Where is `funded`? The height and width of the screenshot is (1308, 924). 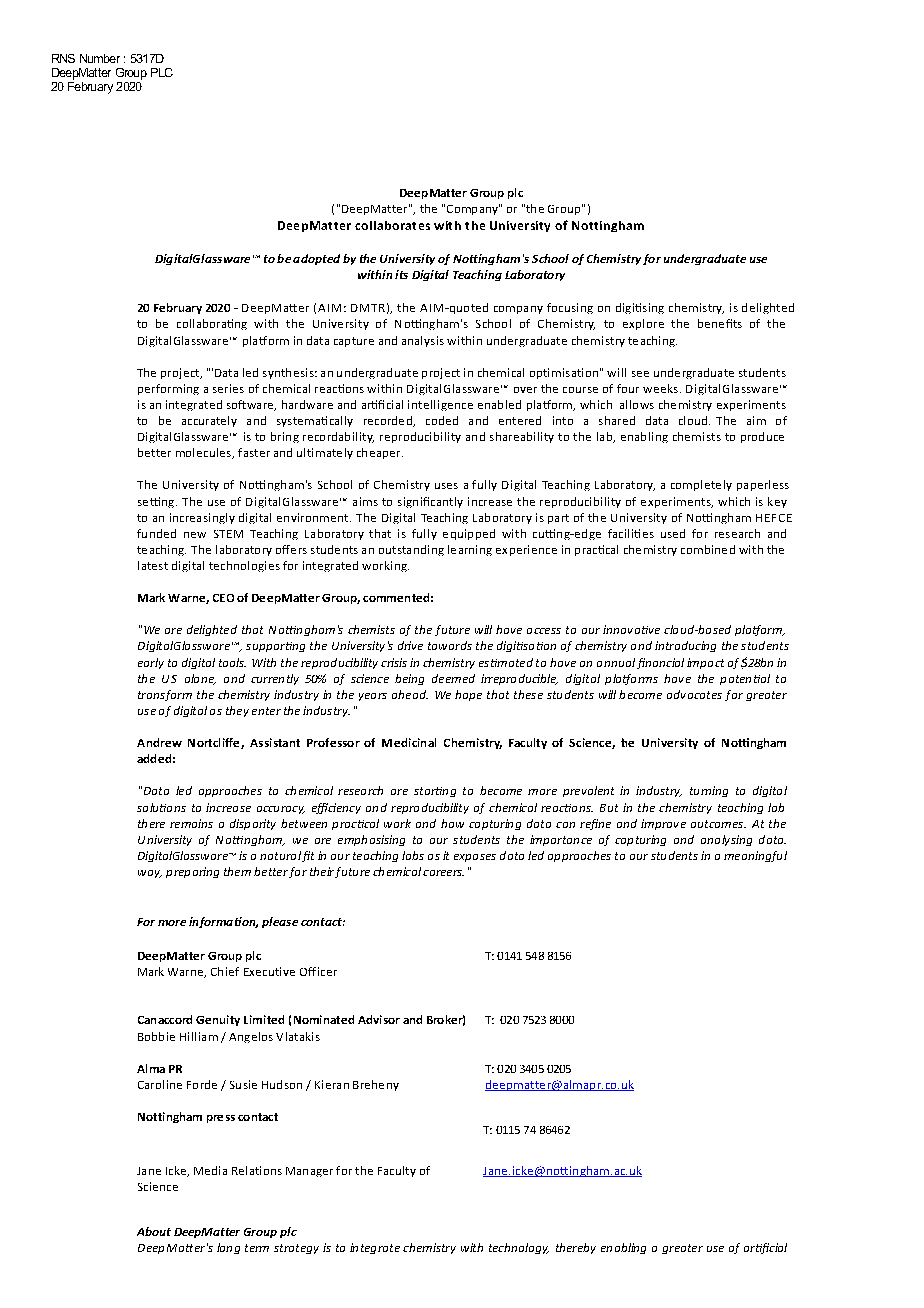
funded is located at coordinates (156, 533).
